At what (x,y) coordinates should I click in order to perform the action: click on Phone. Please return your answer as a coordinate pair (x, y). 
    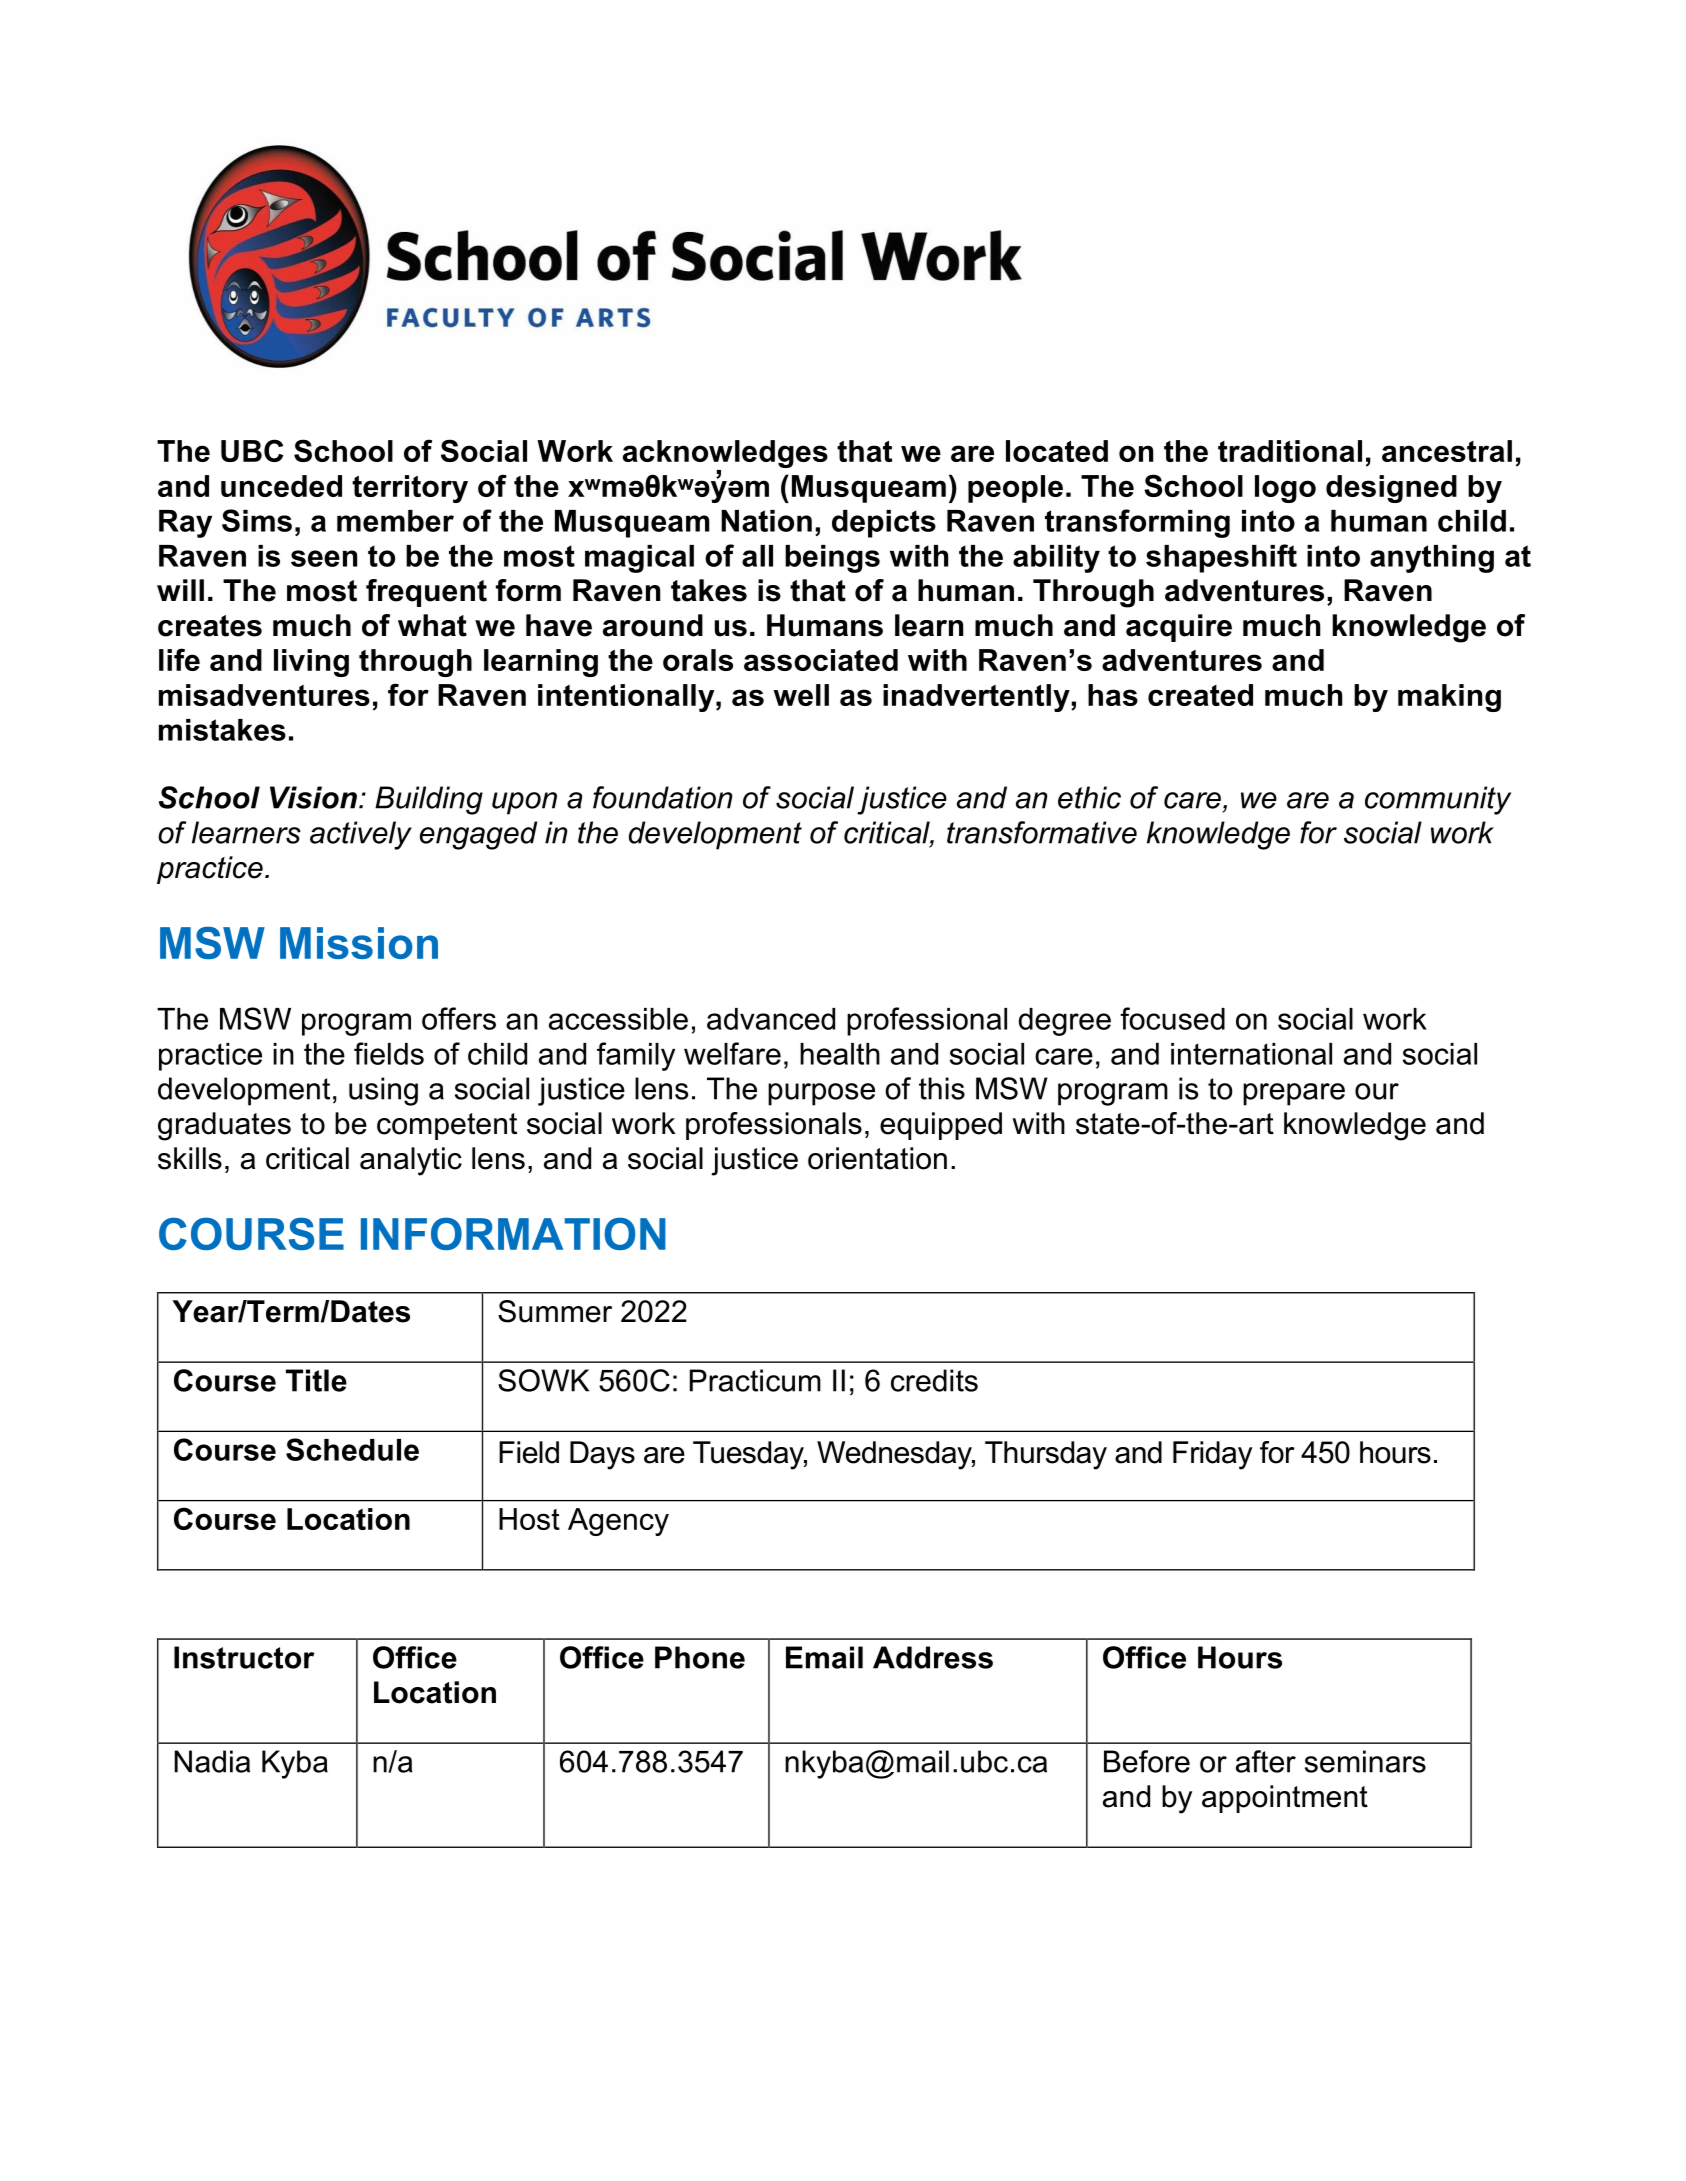
    Looking at the image, I should click on (700, 1657).
